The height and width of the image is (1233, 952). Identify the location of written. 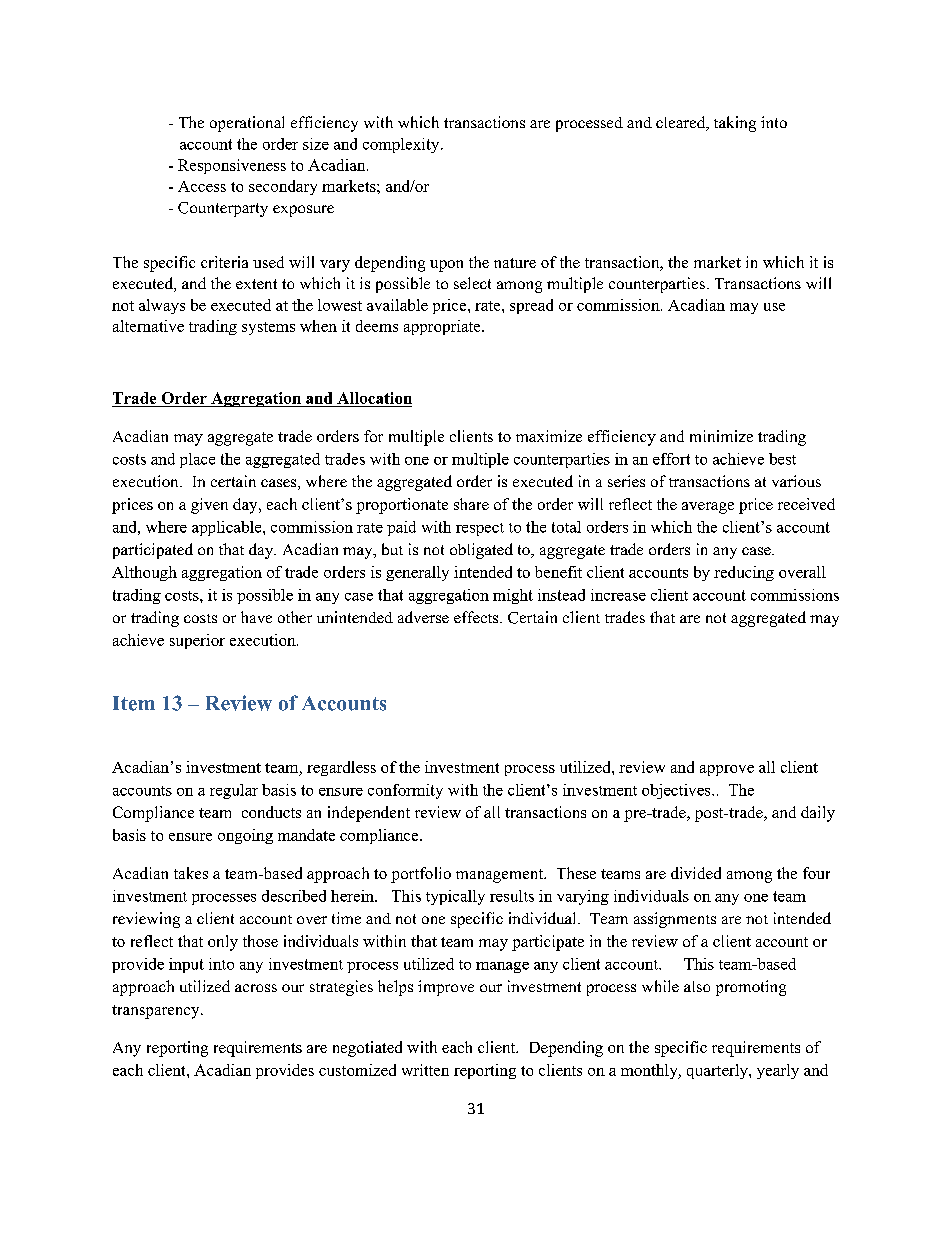
(425, 1070).
